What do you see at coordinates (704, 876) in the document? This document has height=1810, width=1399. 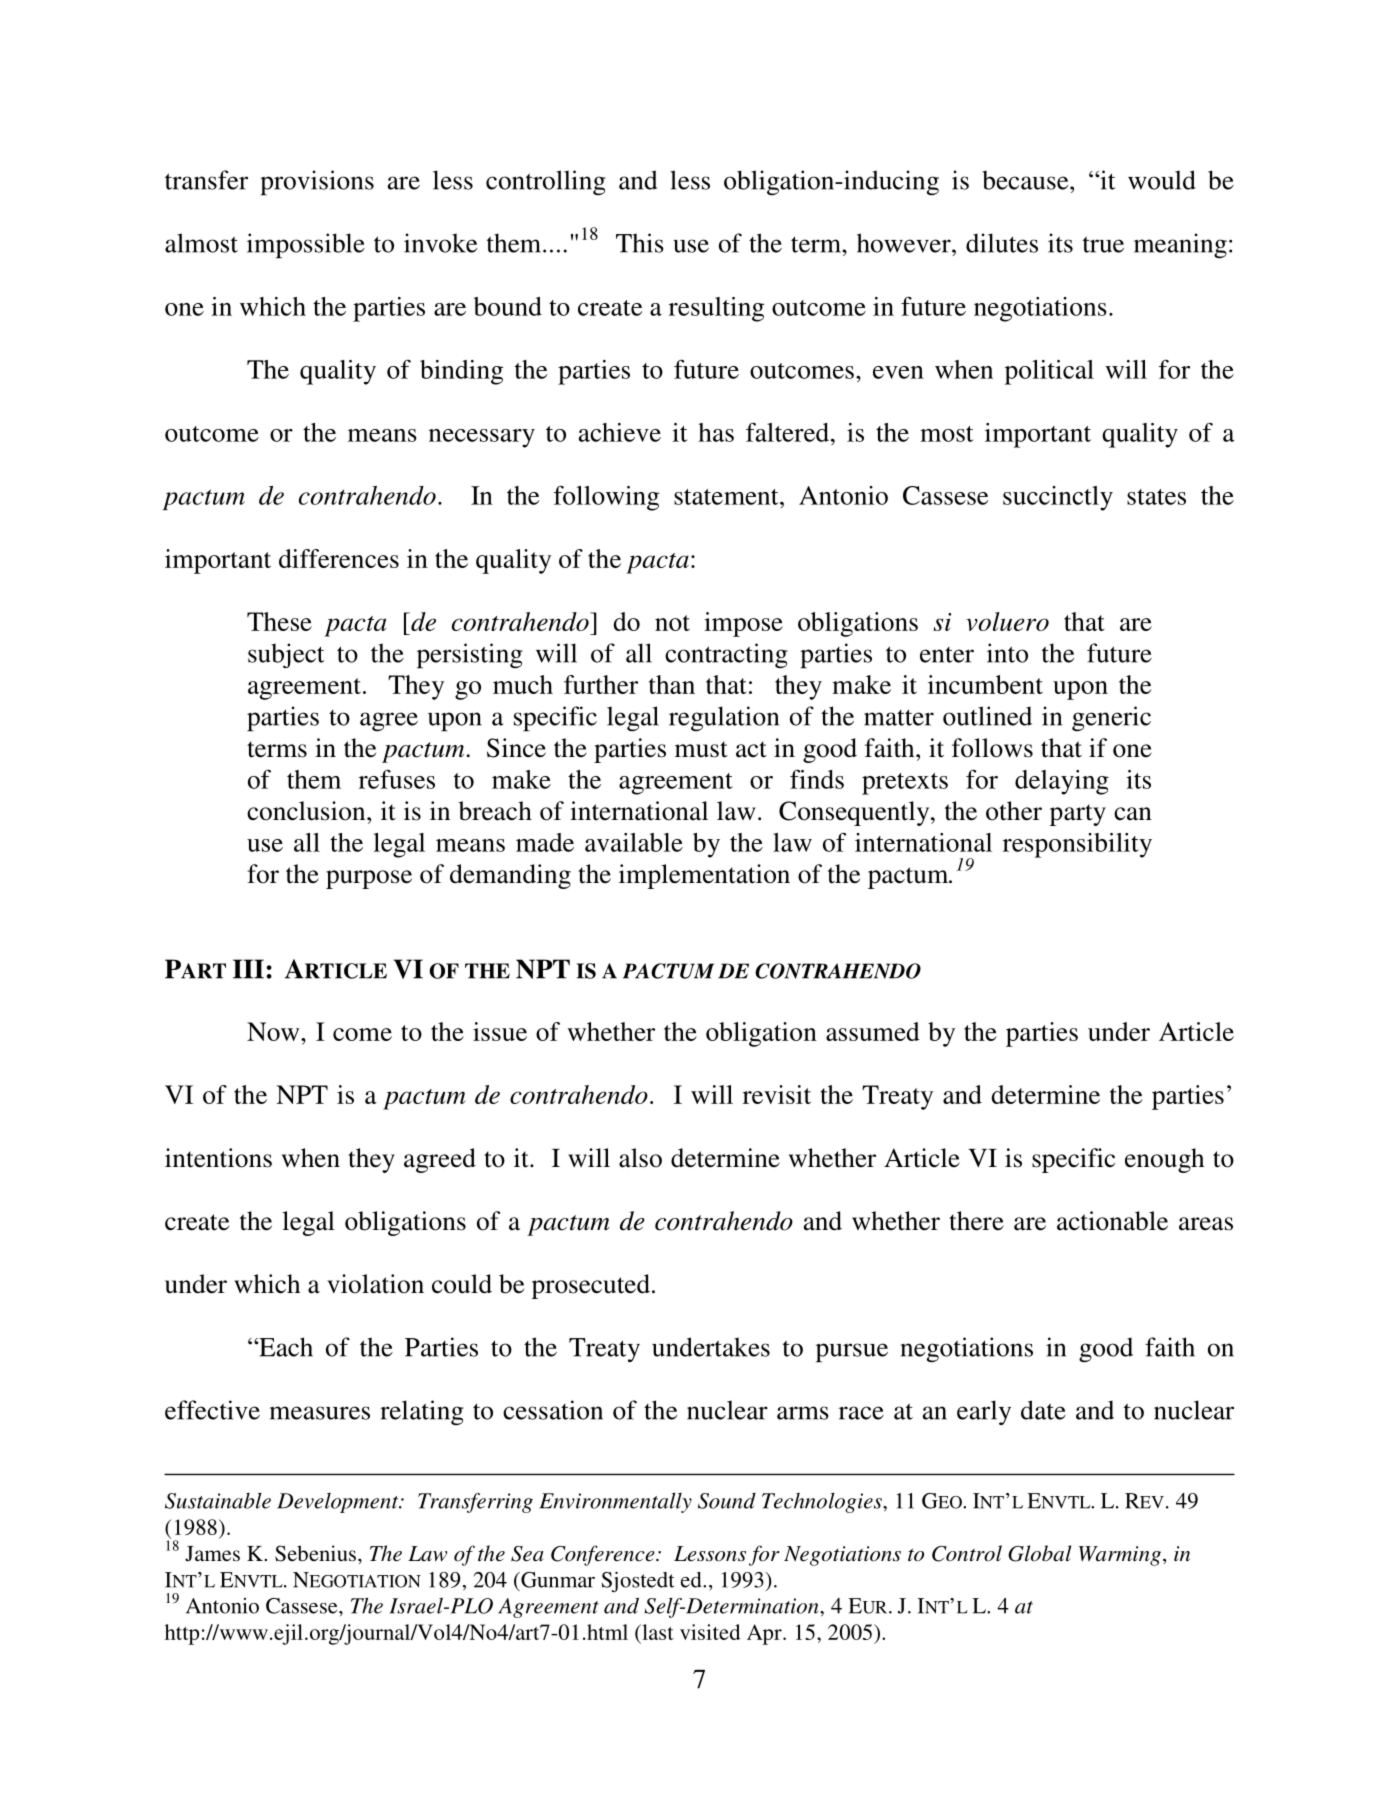 I see `implementation` at bounding box center [704, 876].
